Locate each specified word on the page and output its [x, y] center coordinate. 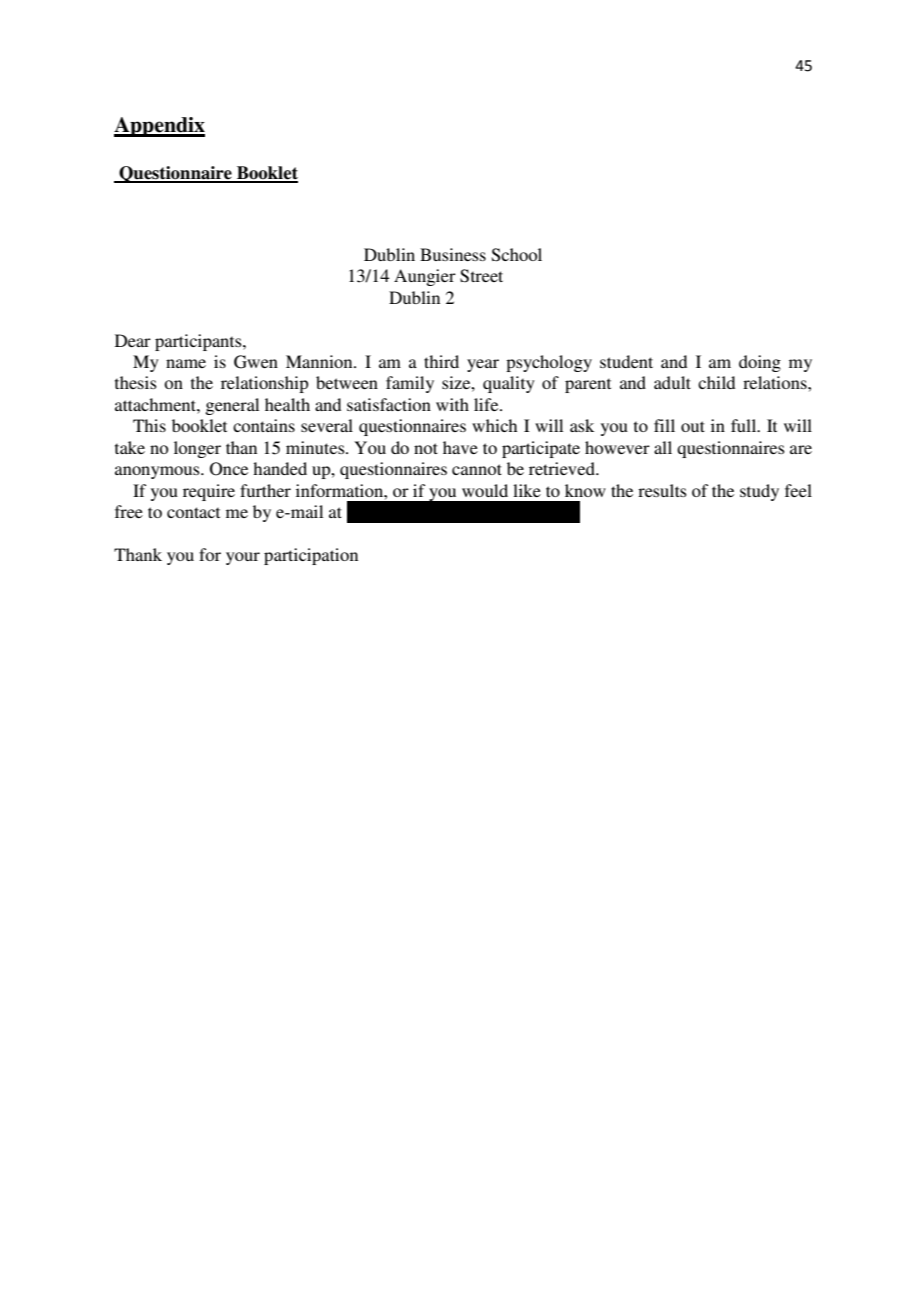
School [517, 255]
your [243, 558]
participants [199, 342]
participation [311, 556]
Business [453, 254]
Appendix [159, 127]
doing [760, 363]
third [441, 361]
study [759, 492]
